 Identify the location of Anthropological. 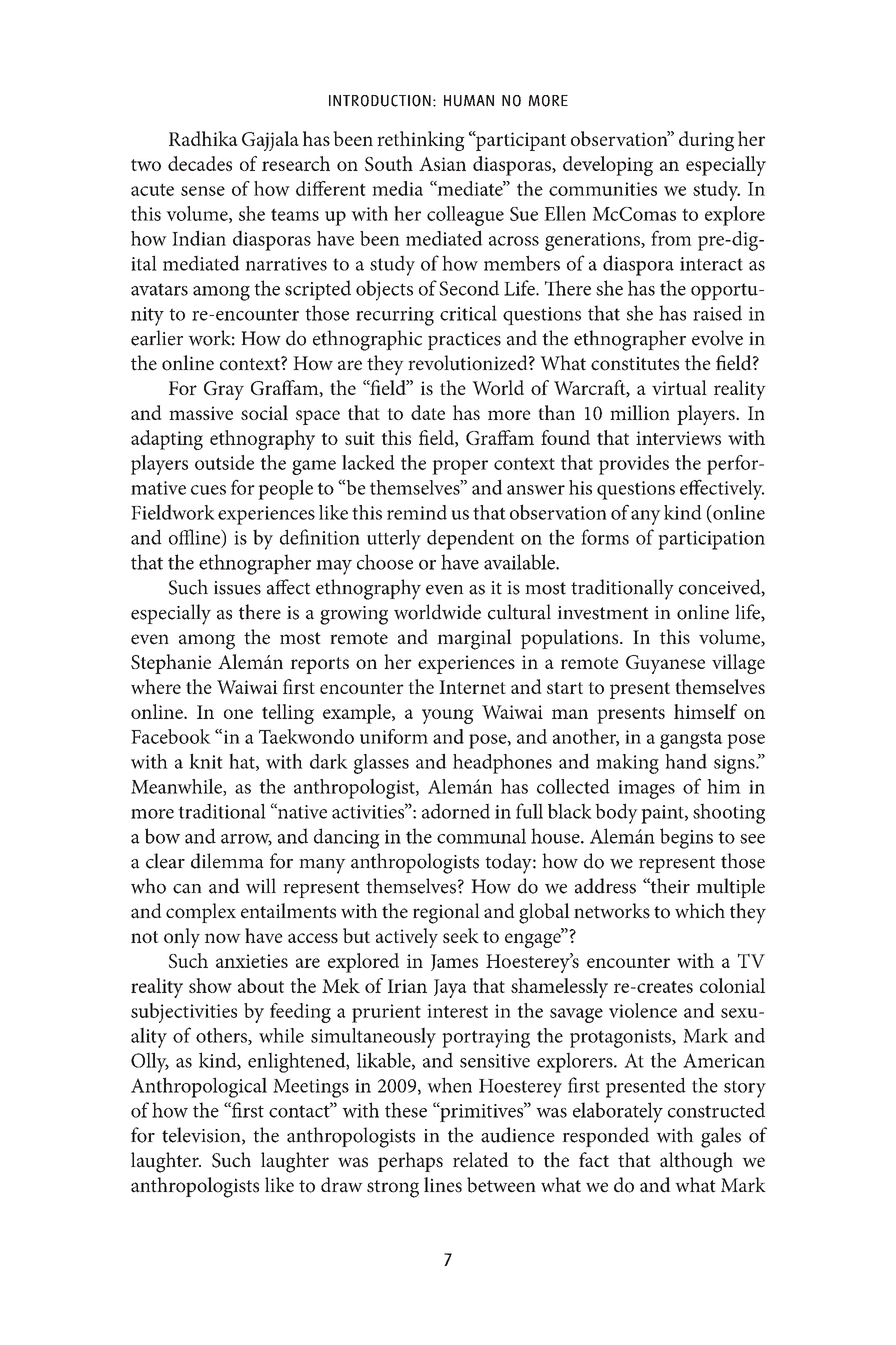
(199, 1087).
